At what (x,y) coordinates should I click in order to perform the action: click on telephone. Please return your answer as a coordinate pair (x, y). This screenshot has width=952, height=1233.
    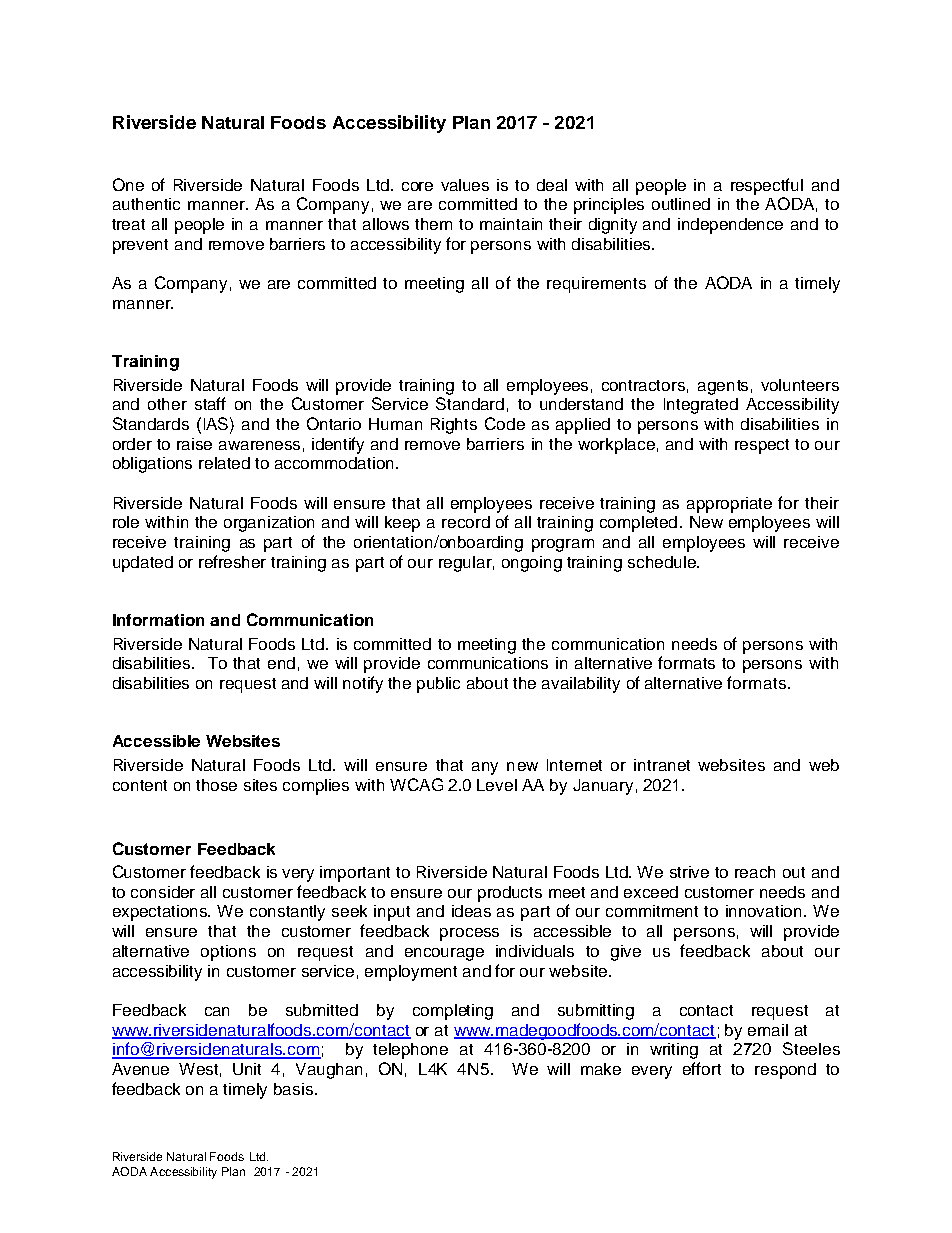
    Looking at the image, I should click on (410, 1051).
